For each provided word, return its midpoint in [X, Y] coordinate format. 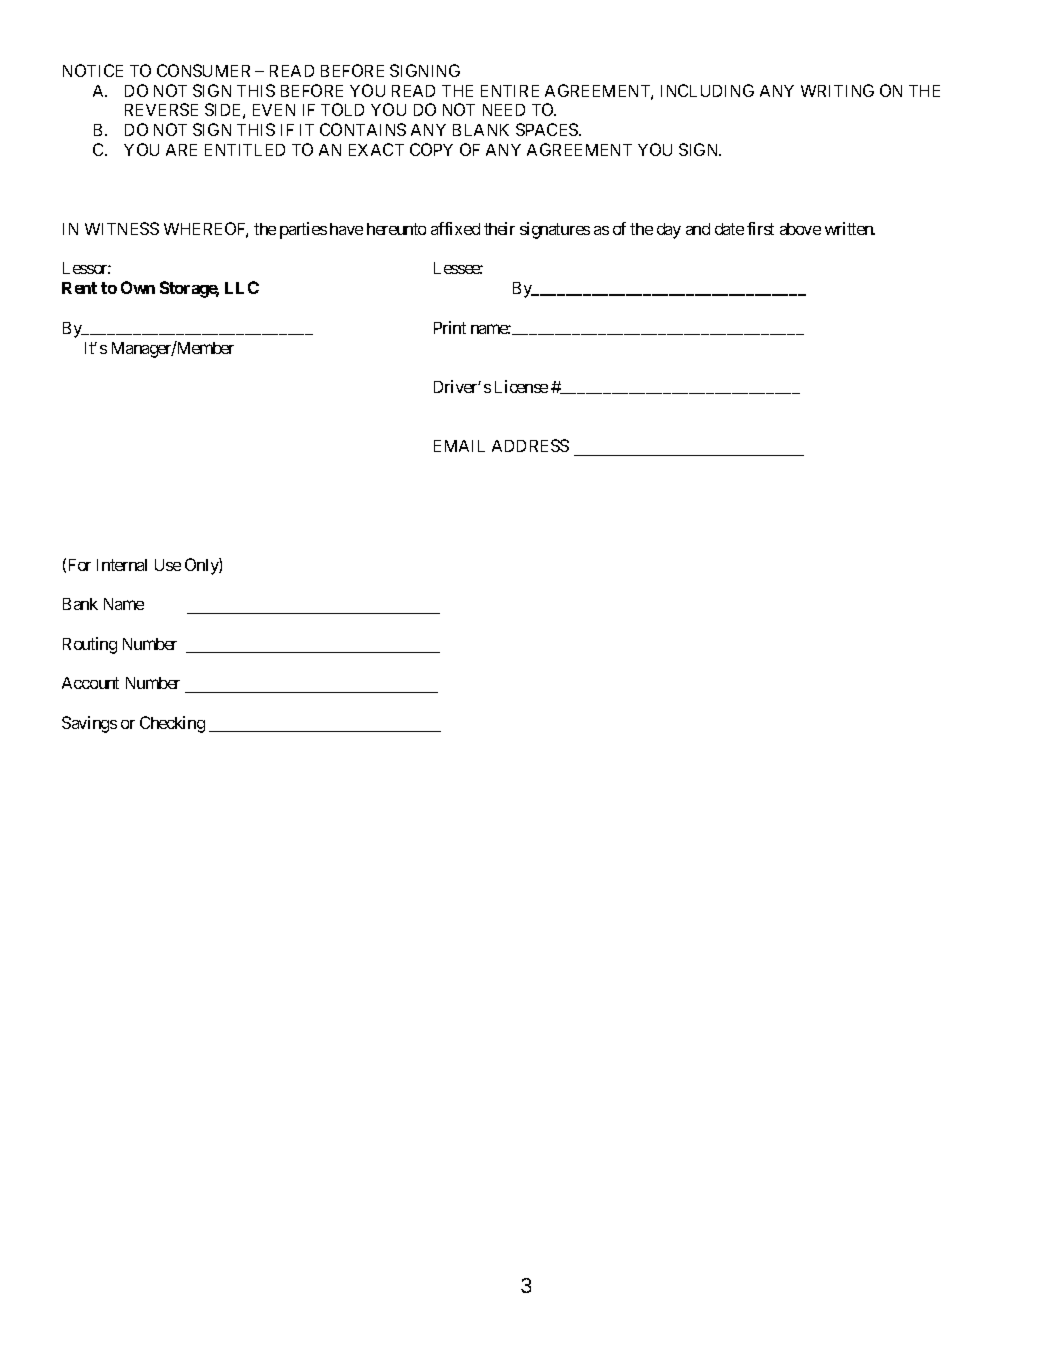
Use [168, 565]
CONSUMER [203, 70]
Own [138, 287]
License [521, 386]
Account [90, 683]
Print [450, 327]
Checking [172, 724]
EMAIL [459, 446]
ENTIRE [510, 91]
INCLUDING [707, 90]
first [760, 228]
